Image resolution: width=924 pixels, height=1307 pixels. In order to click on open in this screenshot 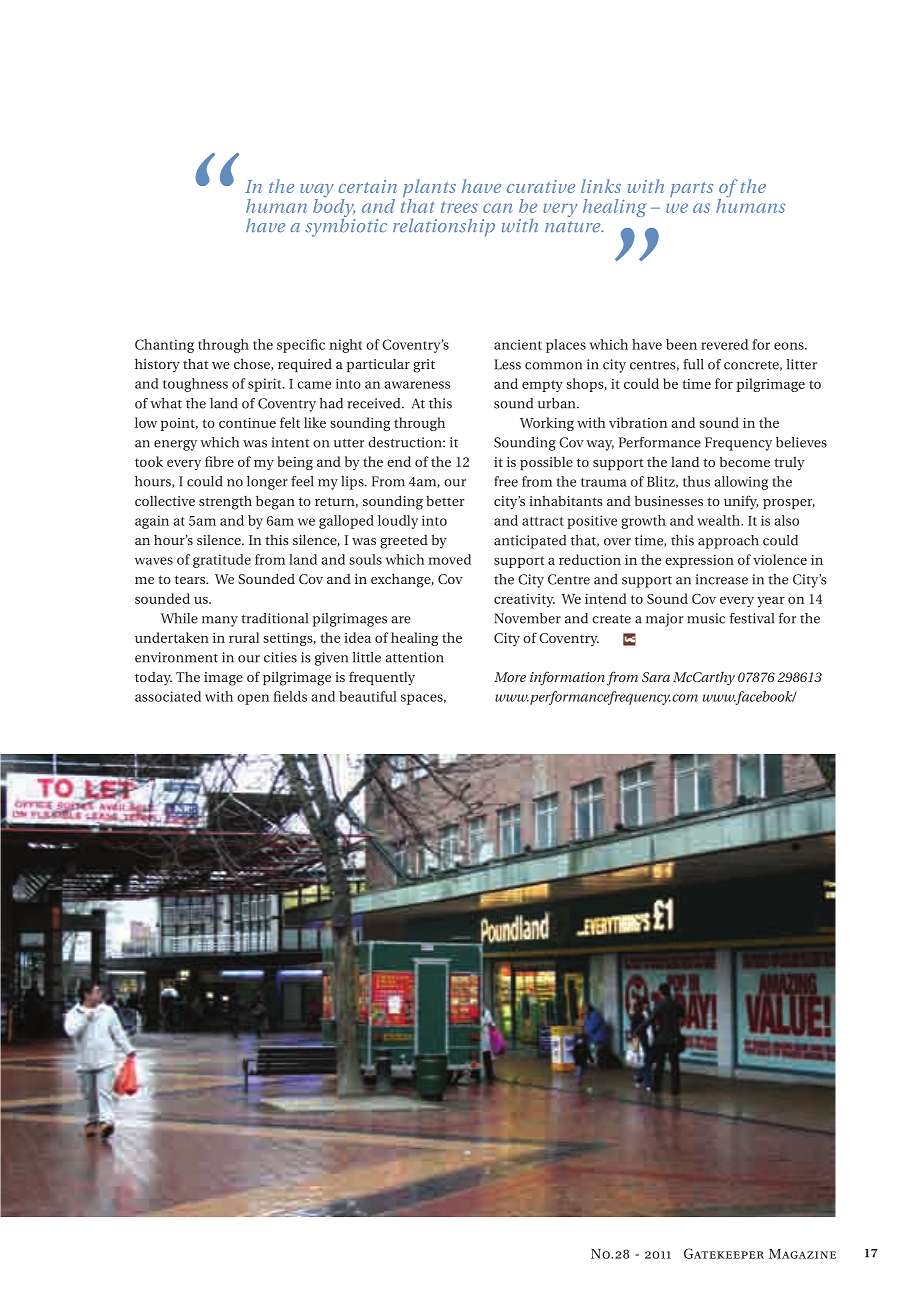, I will do `click(253, 699)`.
